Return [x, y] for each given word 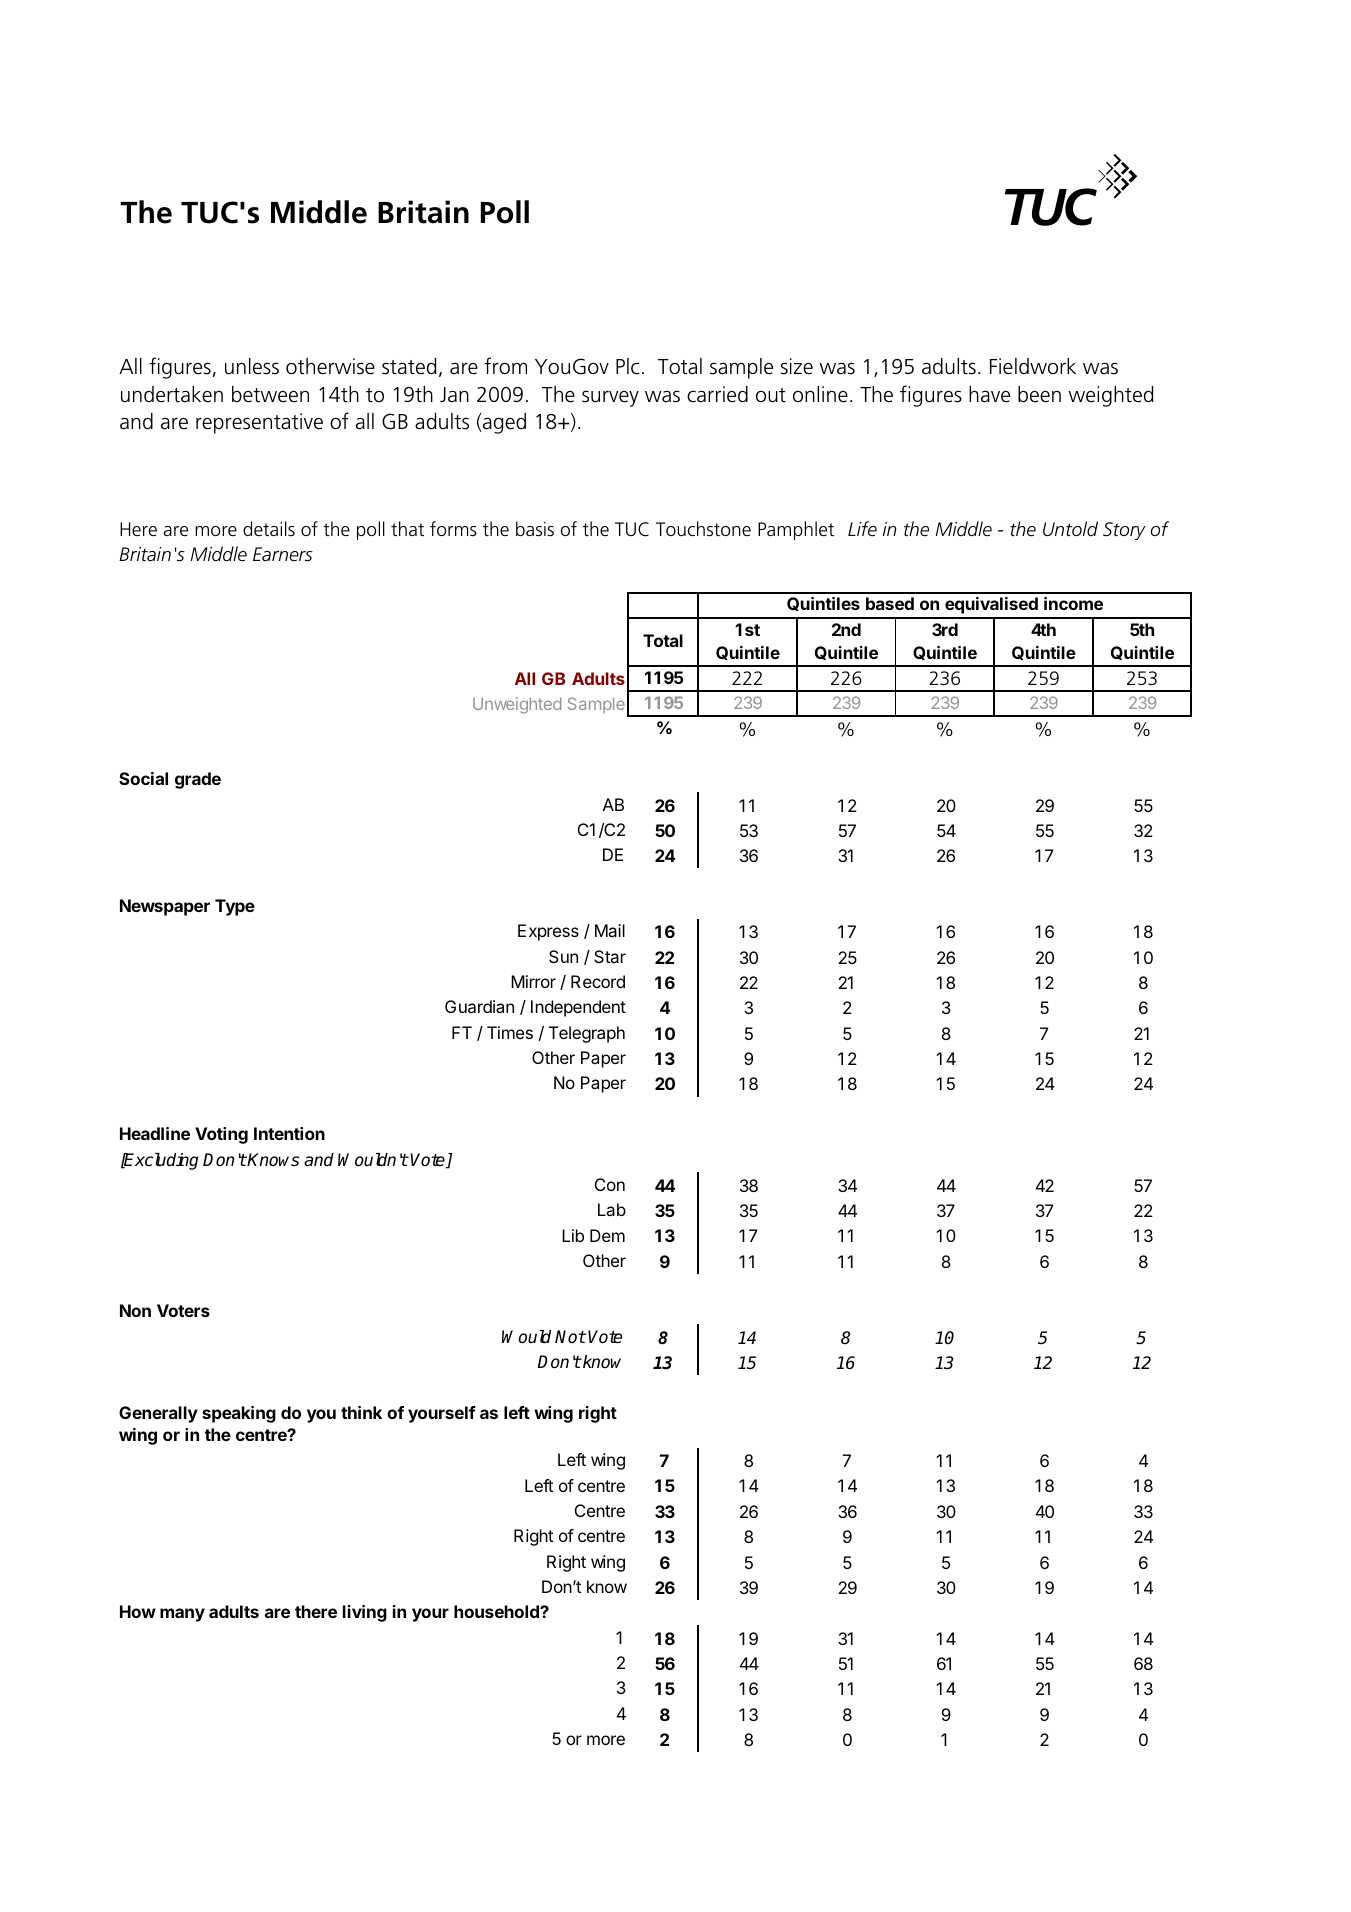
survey [610, 399]
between [270, 394]
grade [198, 780]
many [182, 1615]
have [989, 394]
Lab [612, 1209]
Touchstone [703, 529]
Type [235, 907]
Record [598, 981]
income [1073, 603]
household [497, 1611]
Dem [607, 1235]
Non [135, 1310]
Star [610, 956]
